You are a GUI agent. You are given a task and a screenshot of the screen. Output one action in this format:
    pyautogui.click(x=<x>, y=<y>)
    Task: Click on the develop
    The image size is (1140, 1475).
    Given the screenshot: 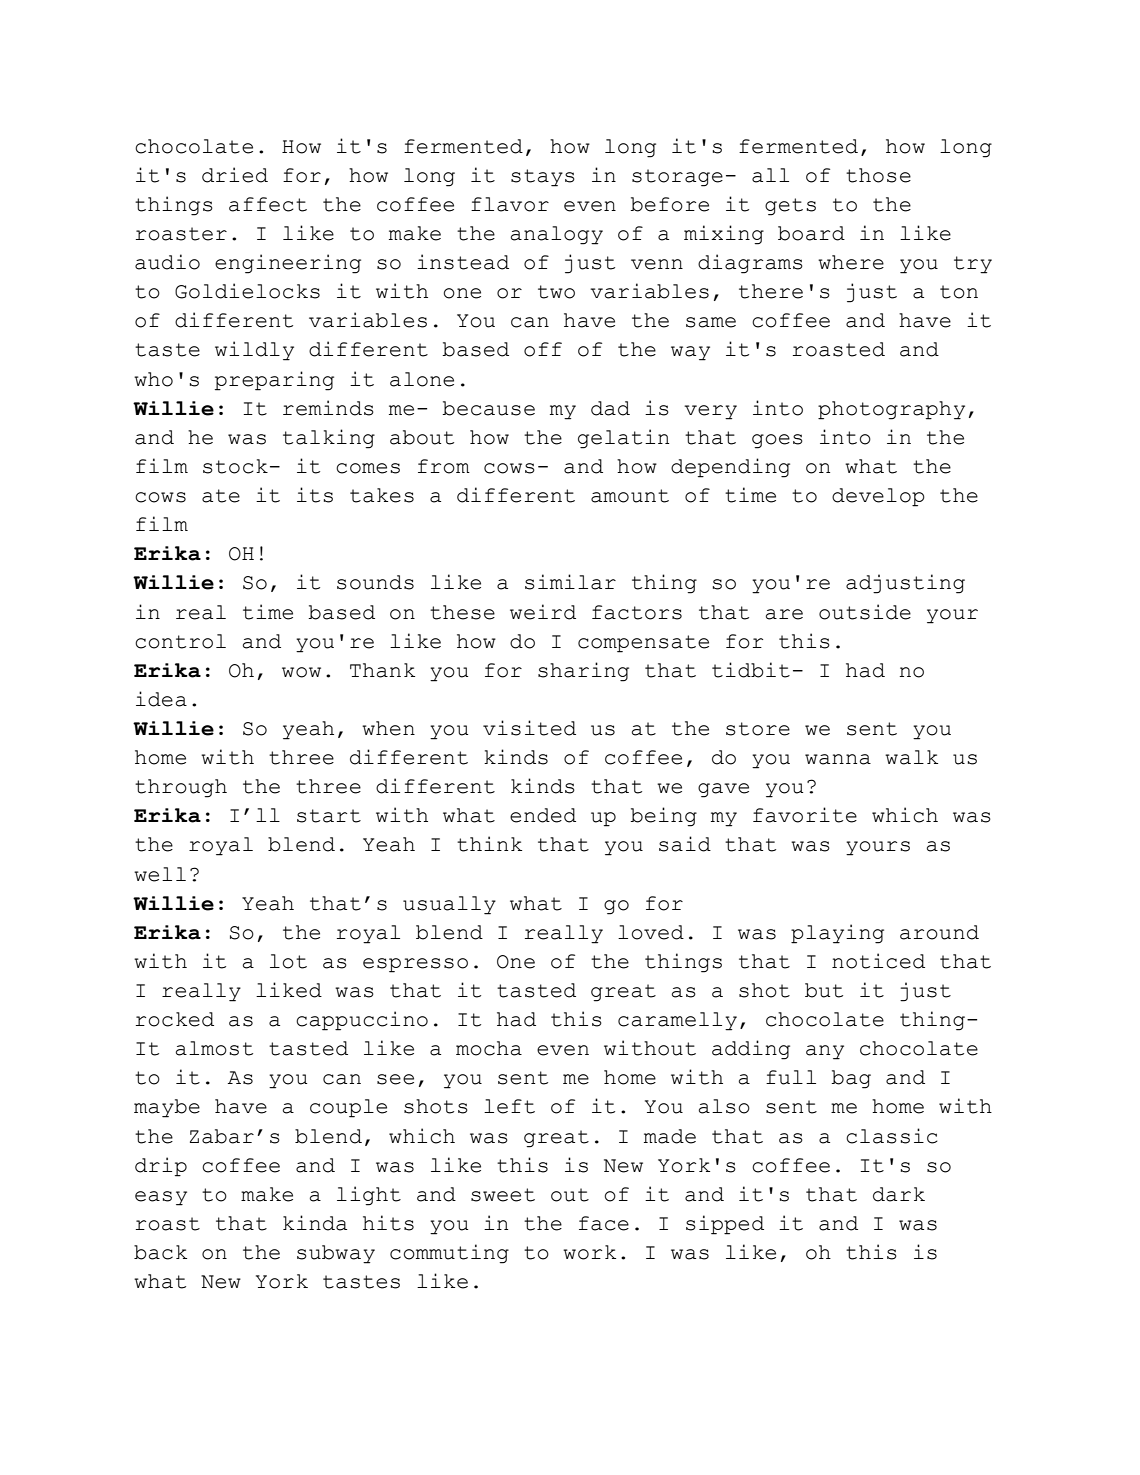 What is the action you would take?
    pyautogui.click(x=878, y=497)
